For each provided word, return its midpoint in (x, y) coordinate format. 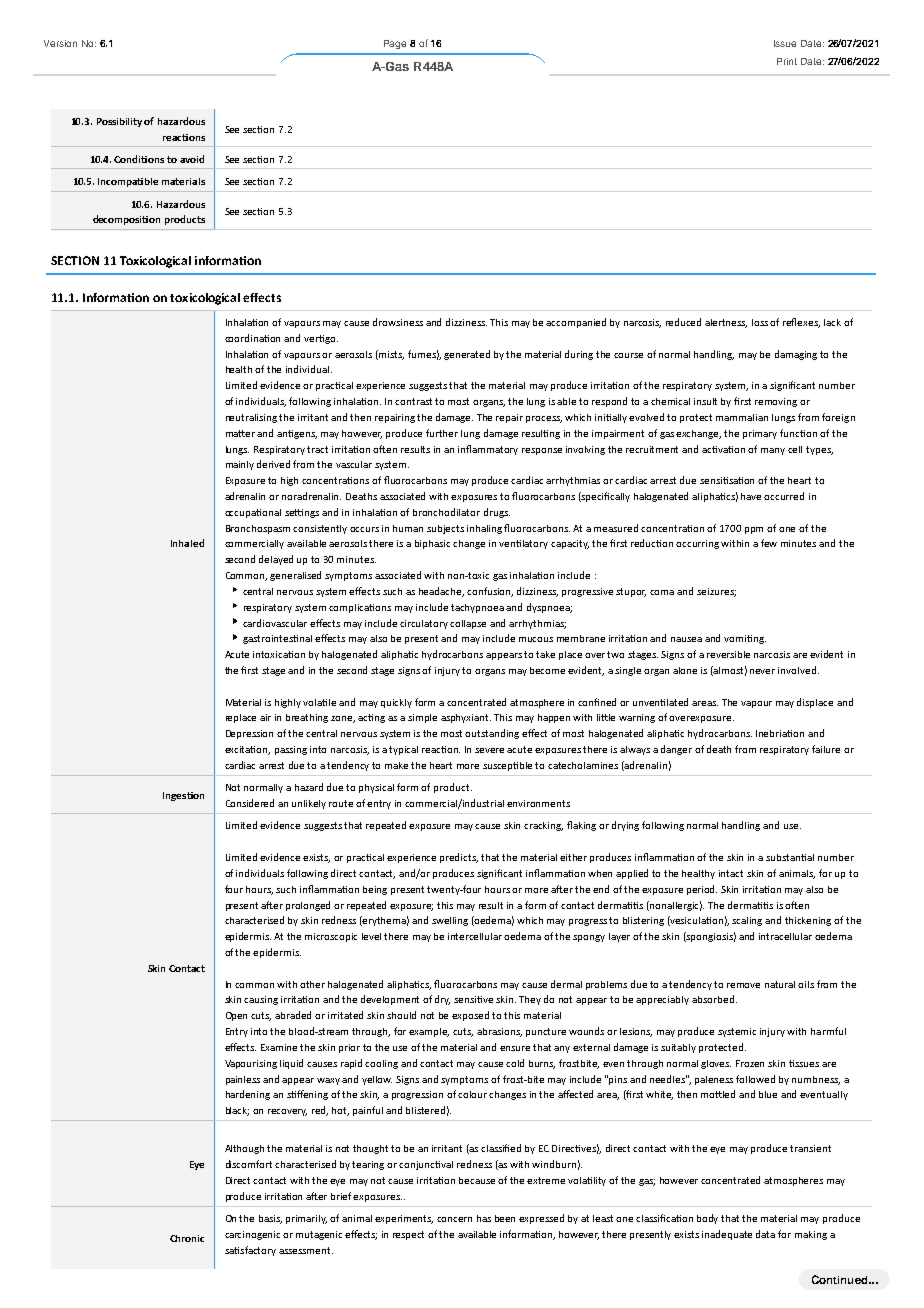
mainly (240, 465)
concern (454, 1219)
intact (731, 873)
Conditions (139, 159)
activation (723, 449)
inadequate (727, 1235)
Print (787, 61)
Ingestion (183, 796)
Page (395, 44)
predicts (459, 858)
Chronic (187, 1238)
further (442, 433)
